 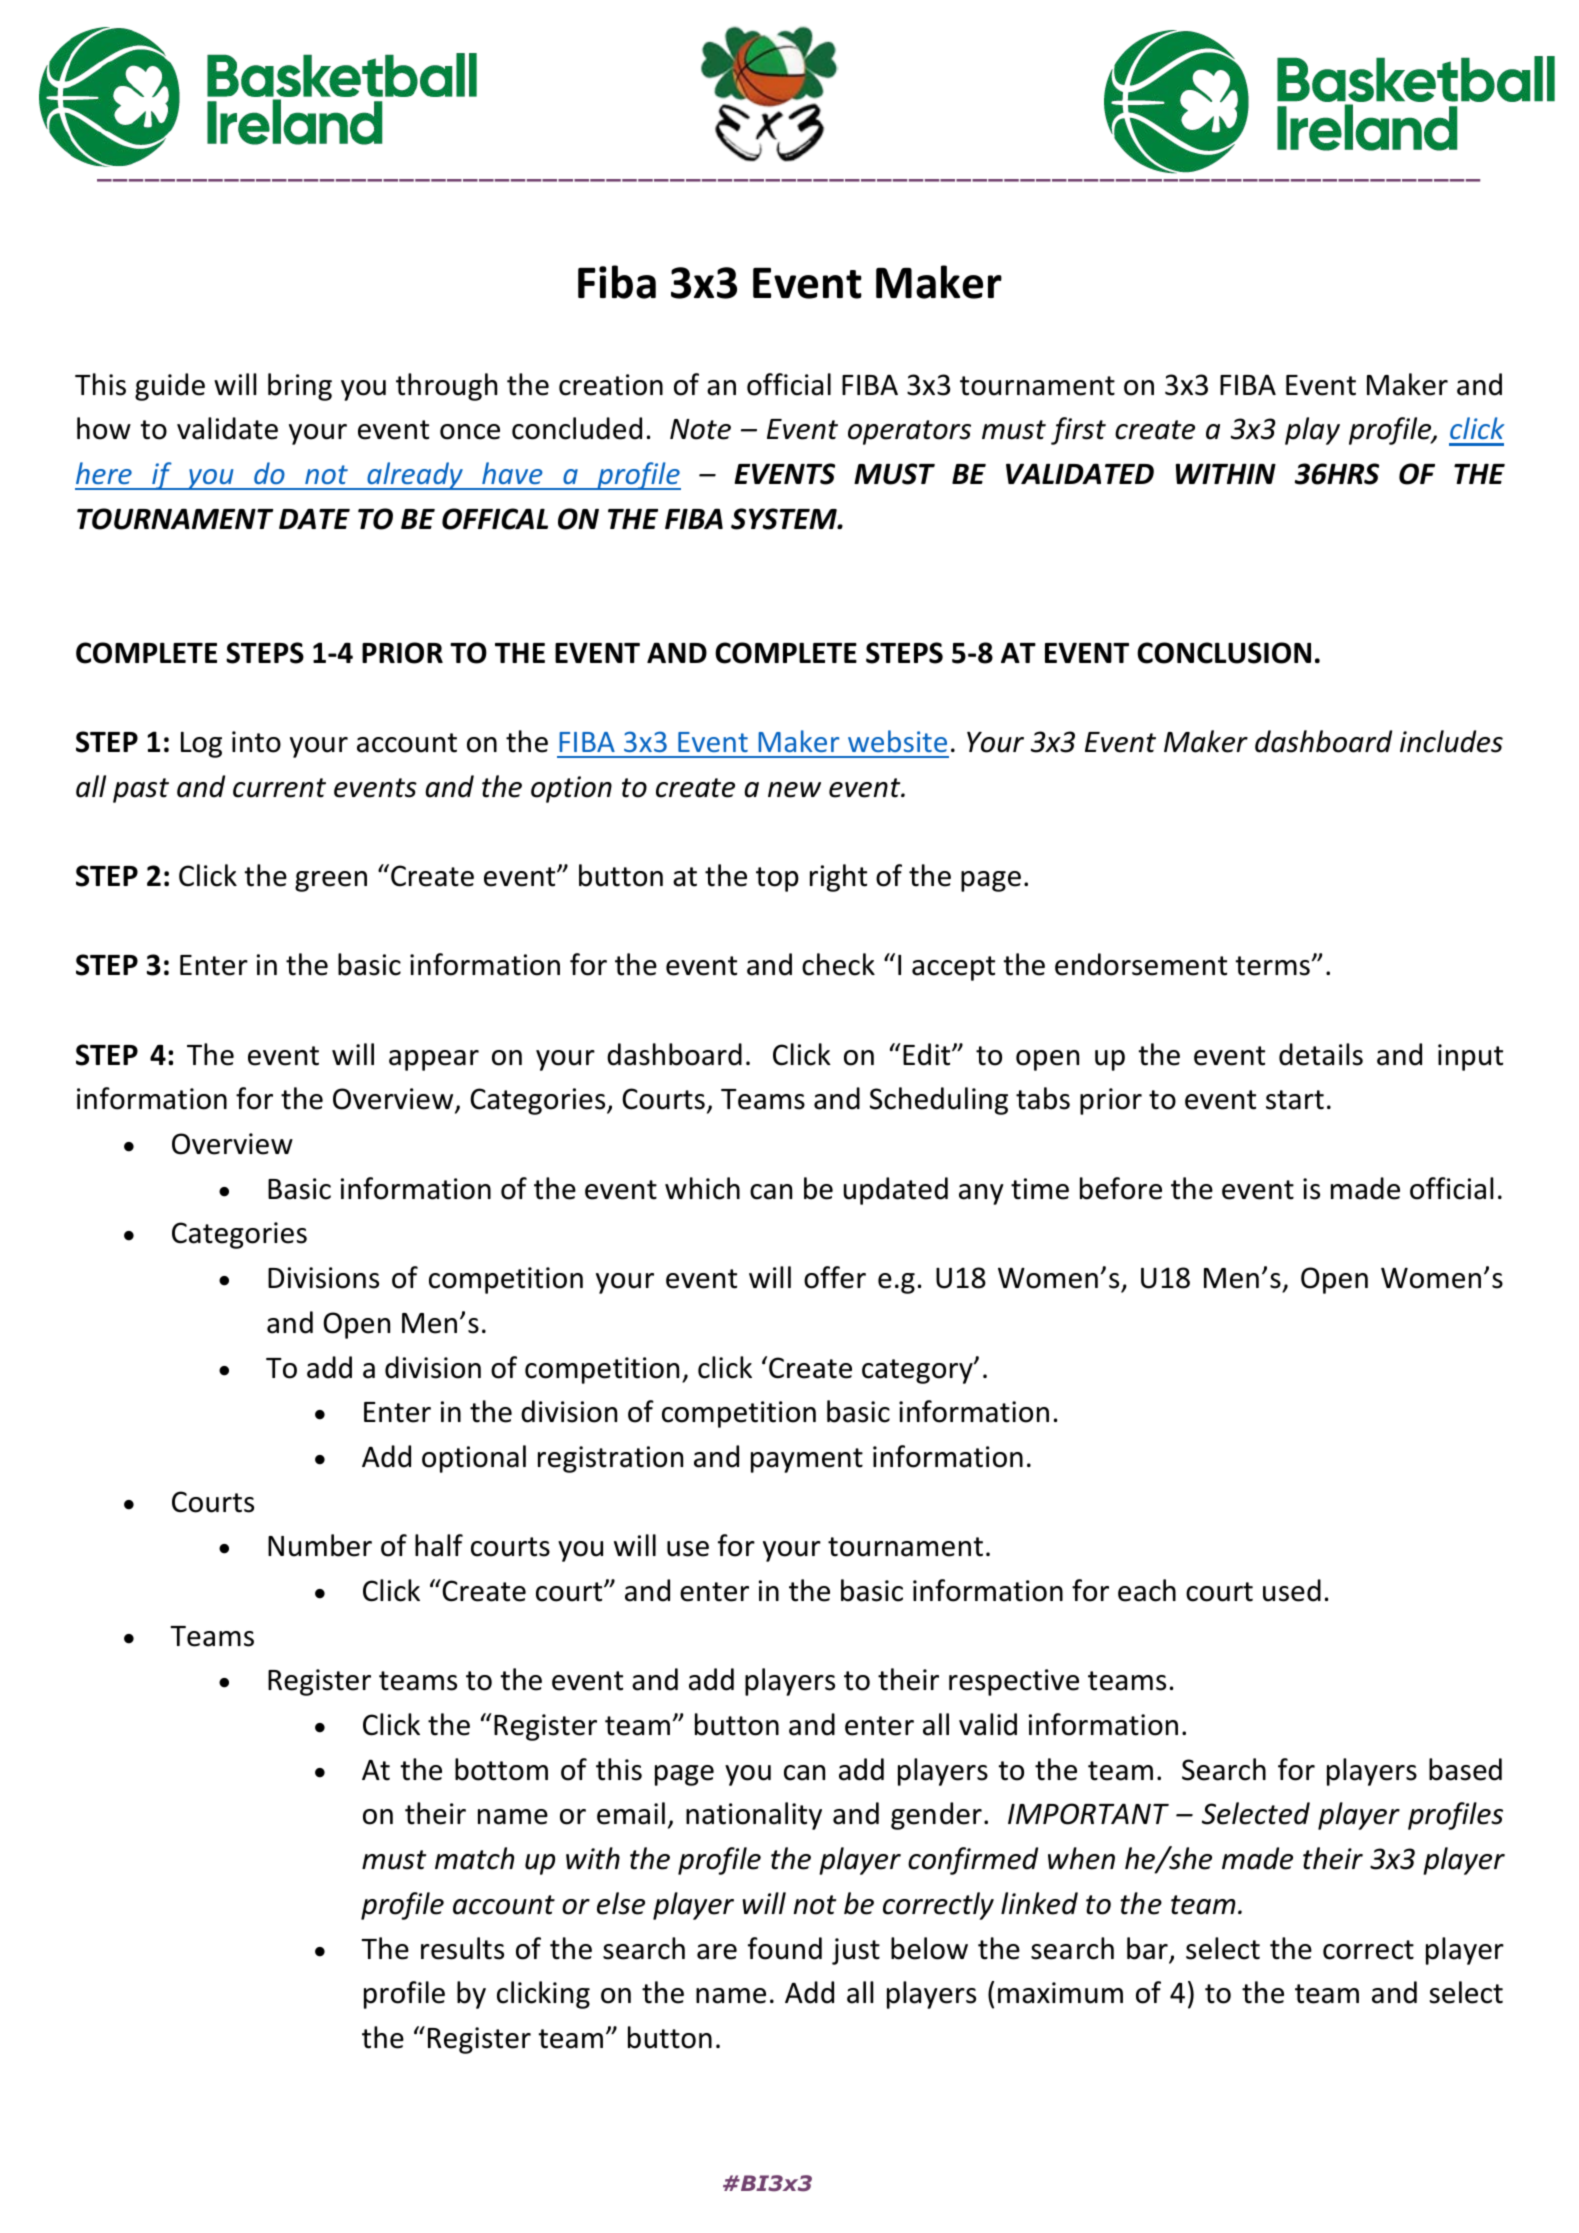 What do you see at coordinates (1078, 431) in the screenshot?
I see `first` at bounding box center [1078, 431].
